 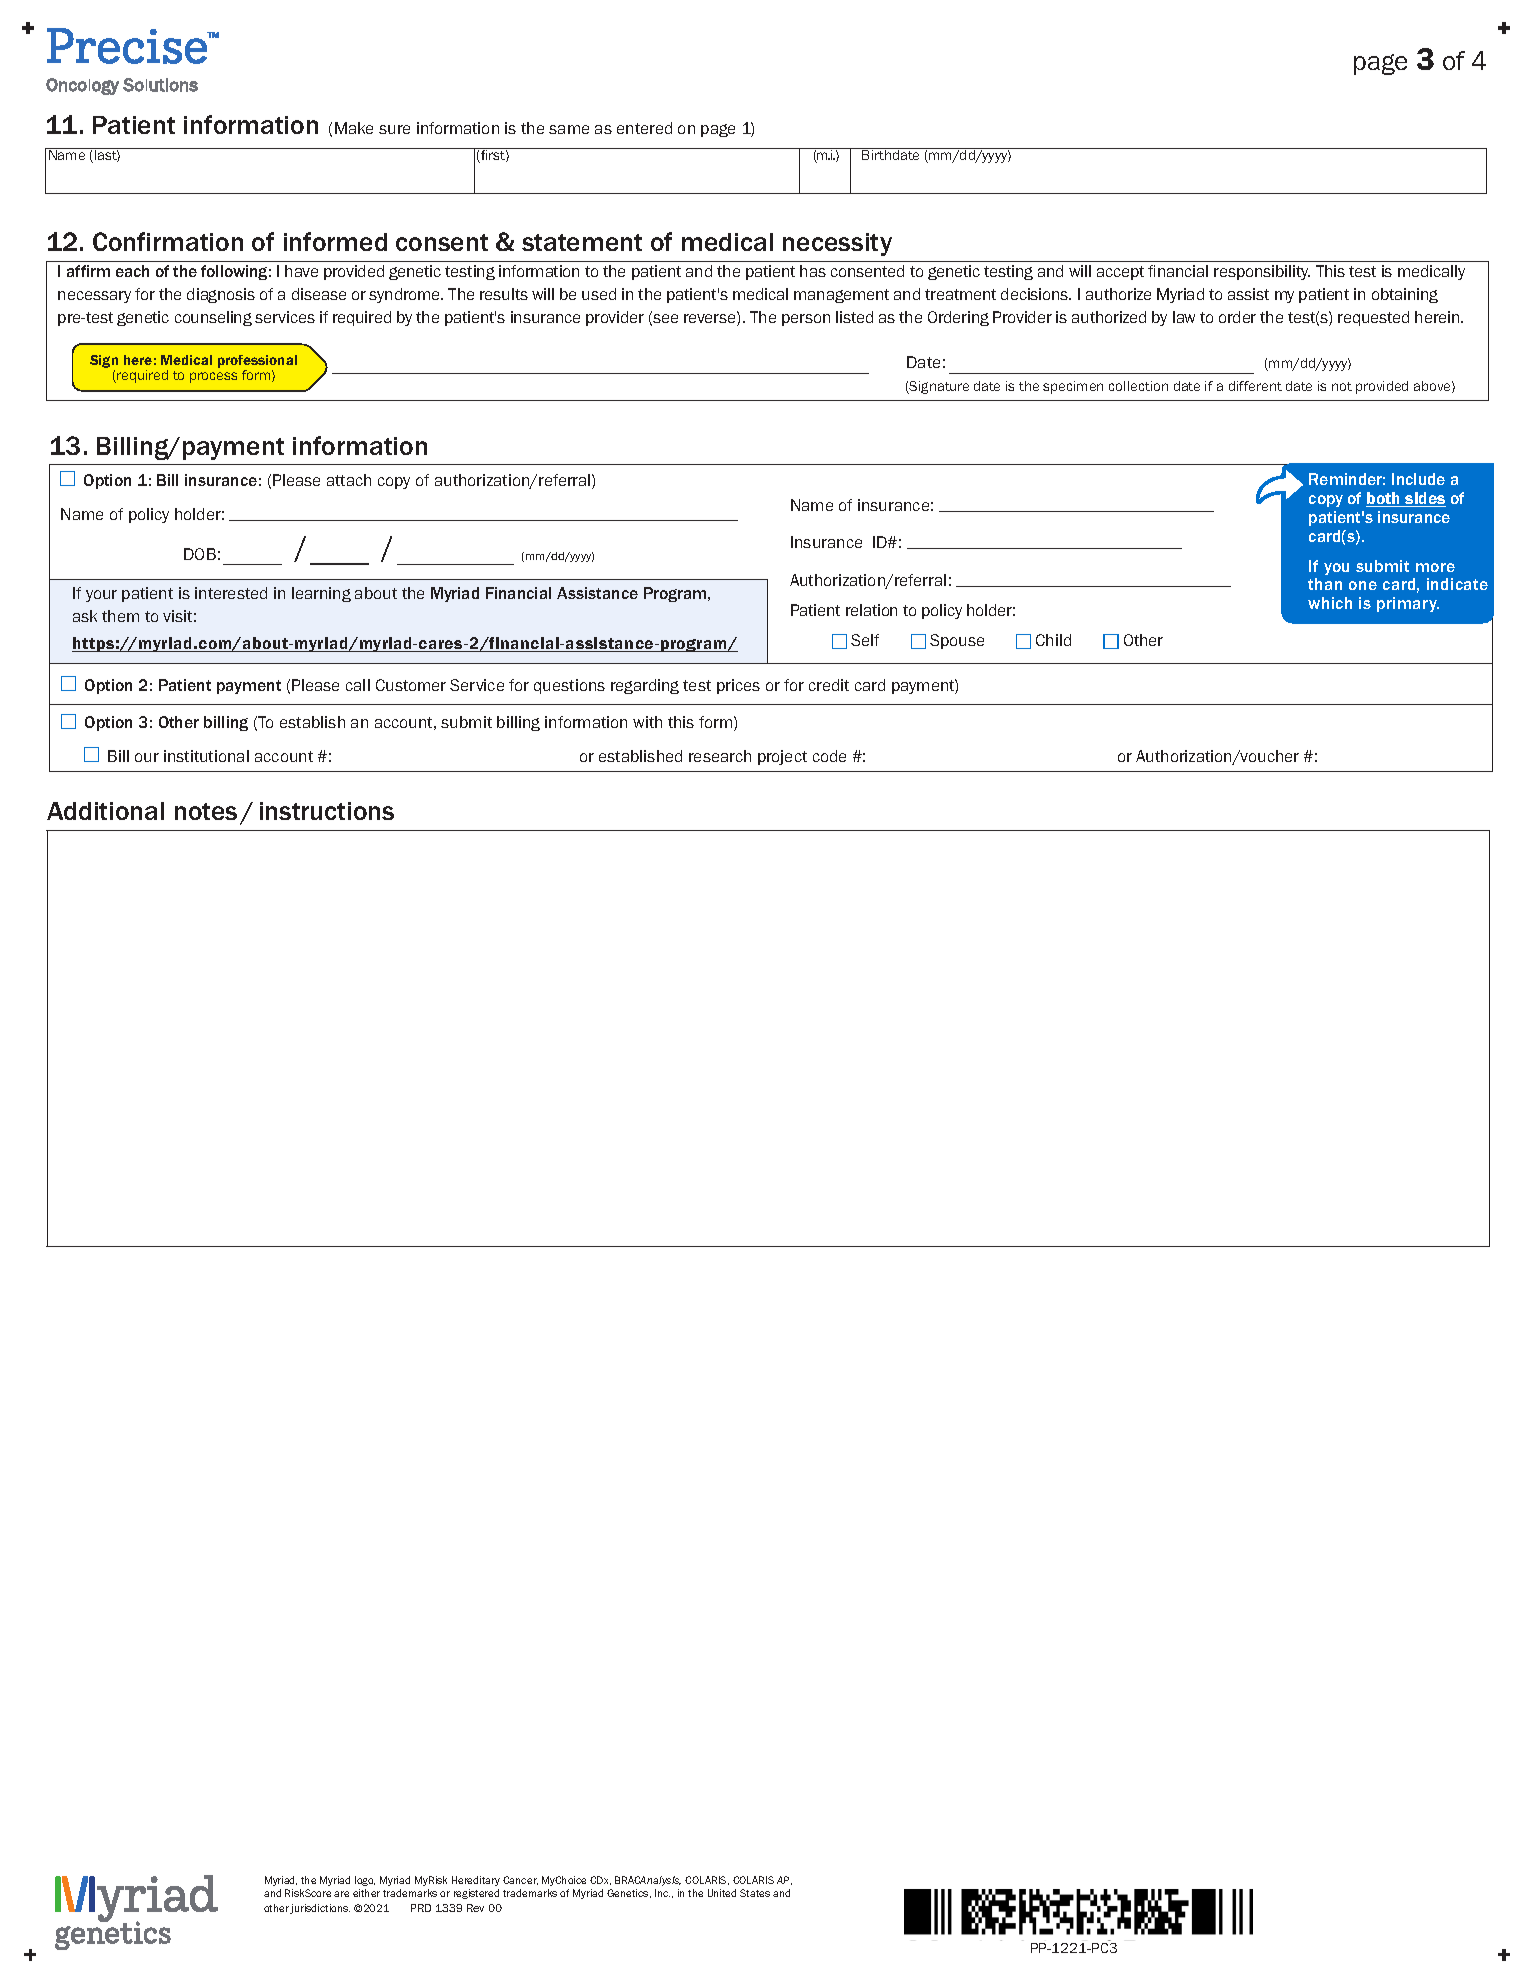 I want to click on United, so click(x=722, y=1893).
